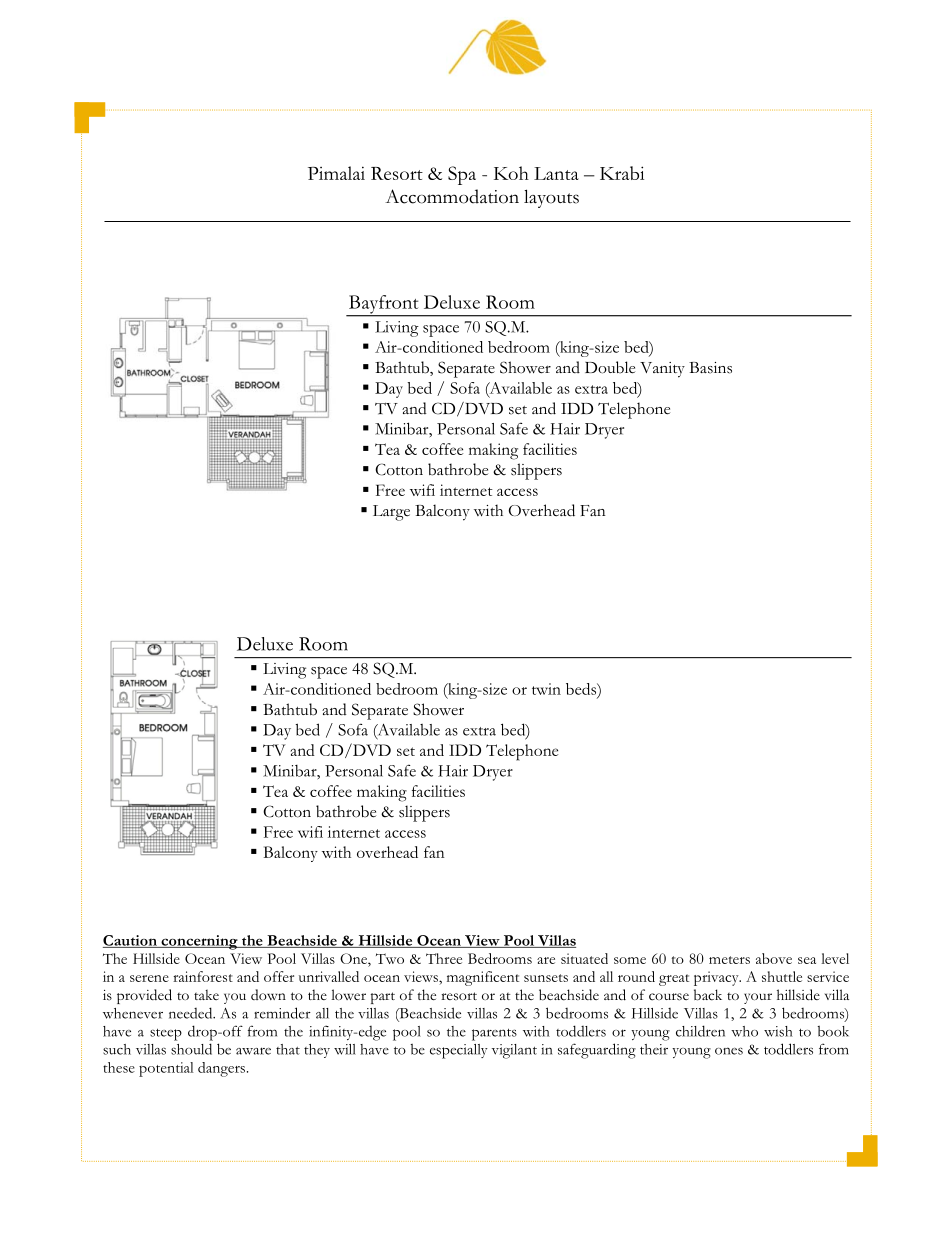  Describe the element at coordinates (452, 196) in the image. I see `Accommodation` at that location.
